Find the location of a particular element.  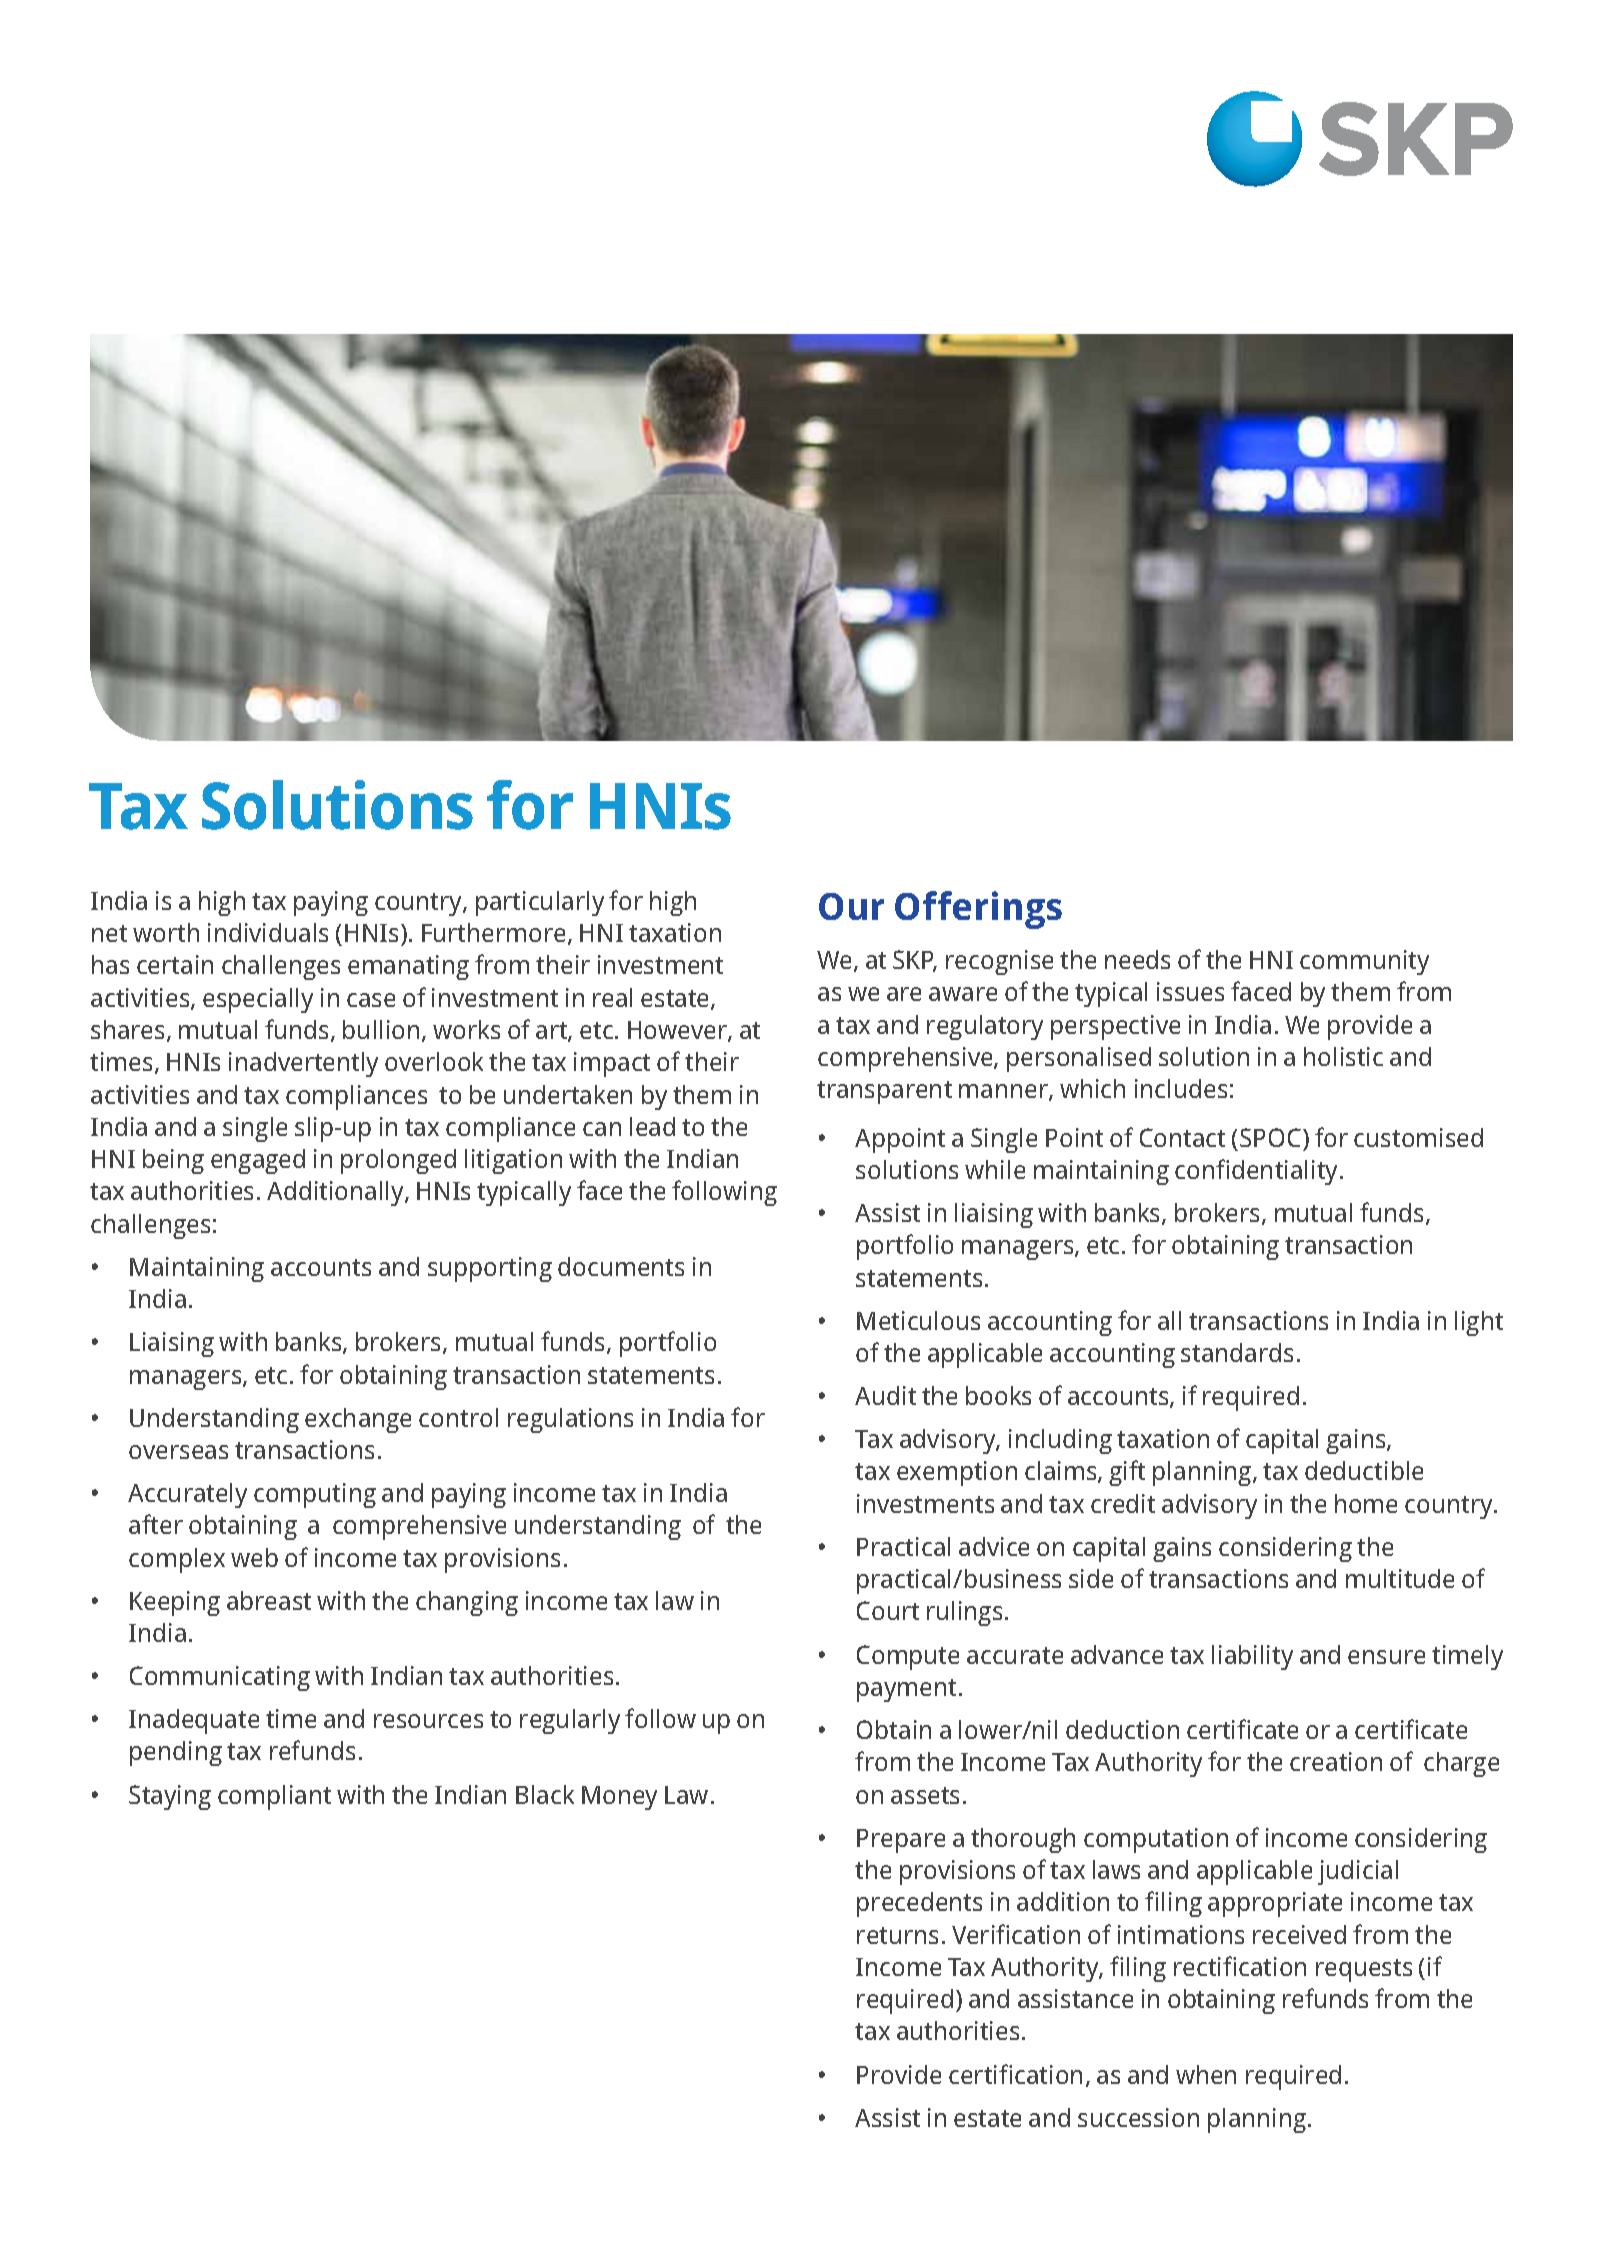

certification is located at coordinates (1015, 2074).
